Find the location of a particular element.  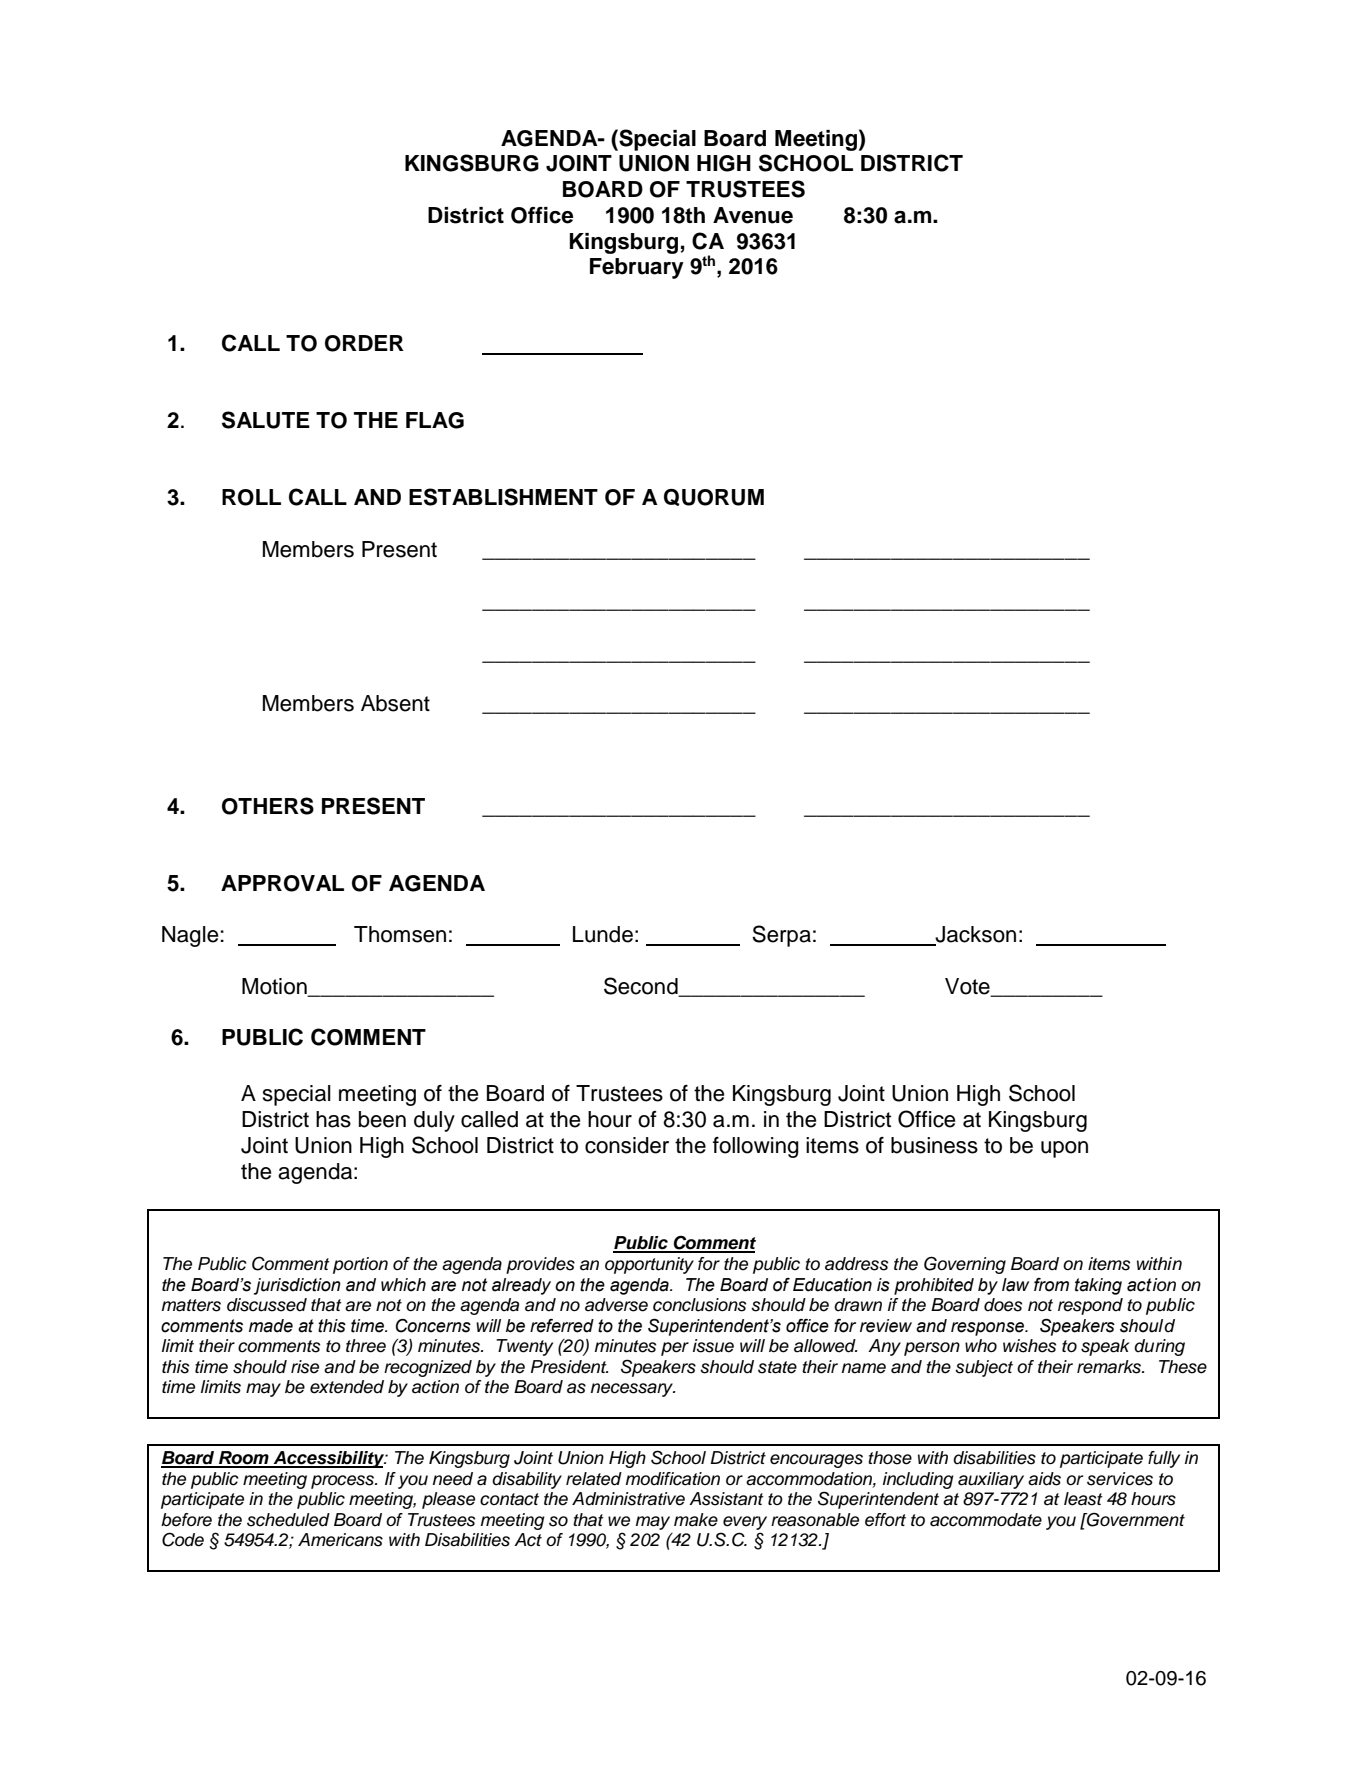

APPROVAL is located at coordinates (282, 883).
